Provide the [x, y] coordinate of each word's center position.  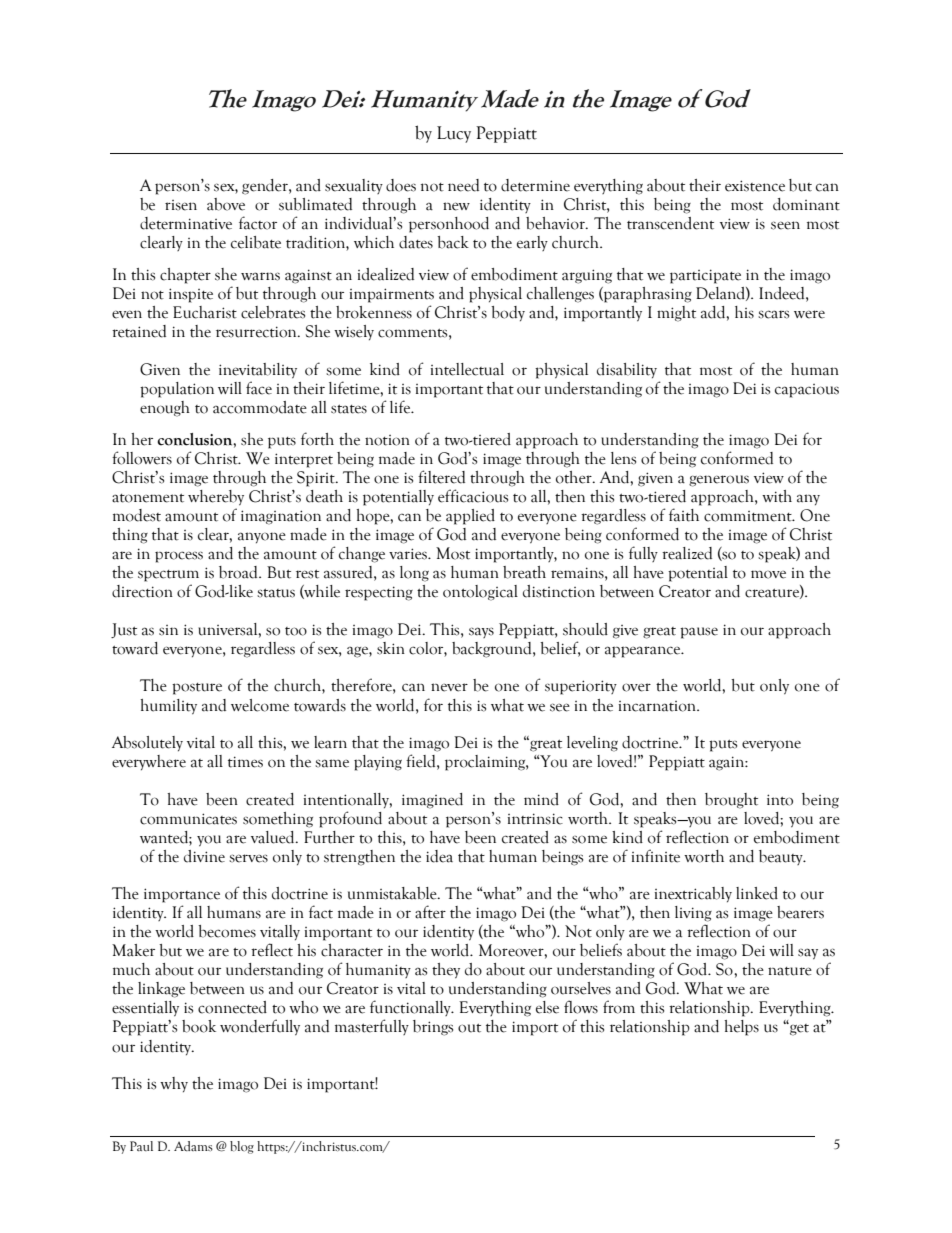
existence [755, 186]
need [463, 185]
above [226, 204]
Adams [193, 1146]
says [481, 632]
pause [699, 633]
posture [197, 689]
